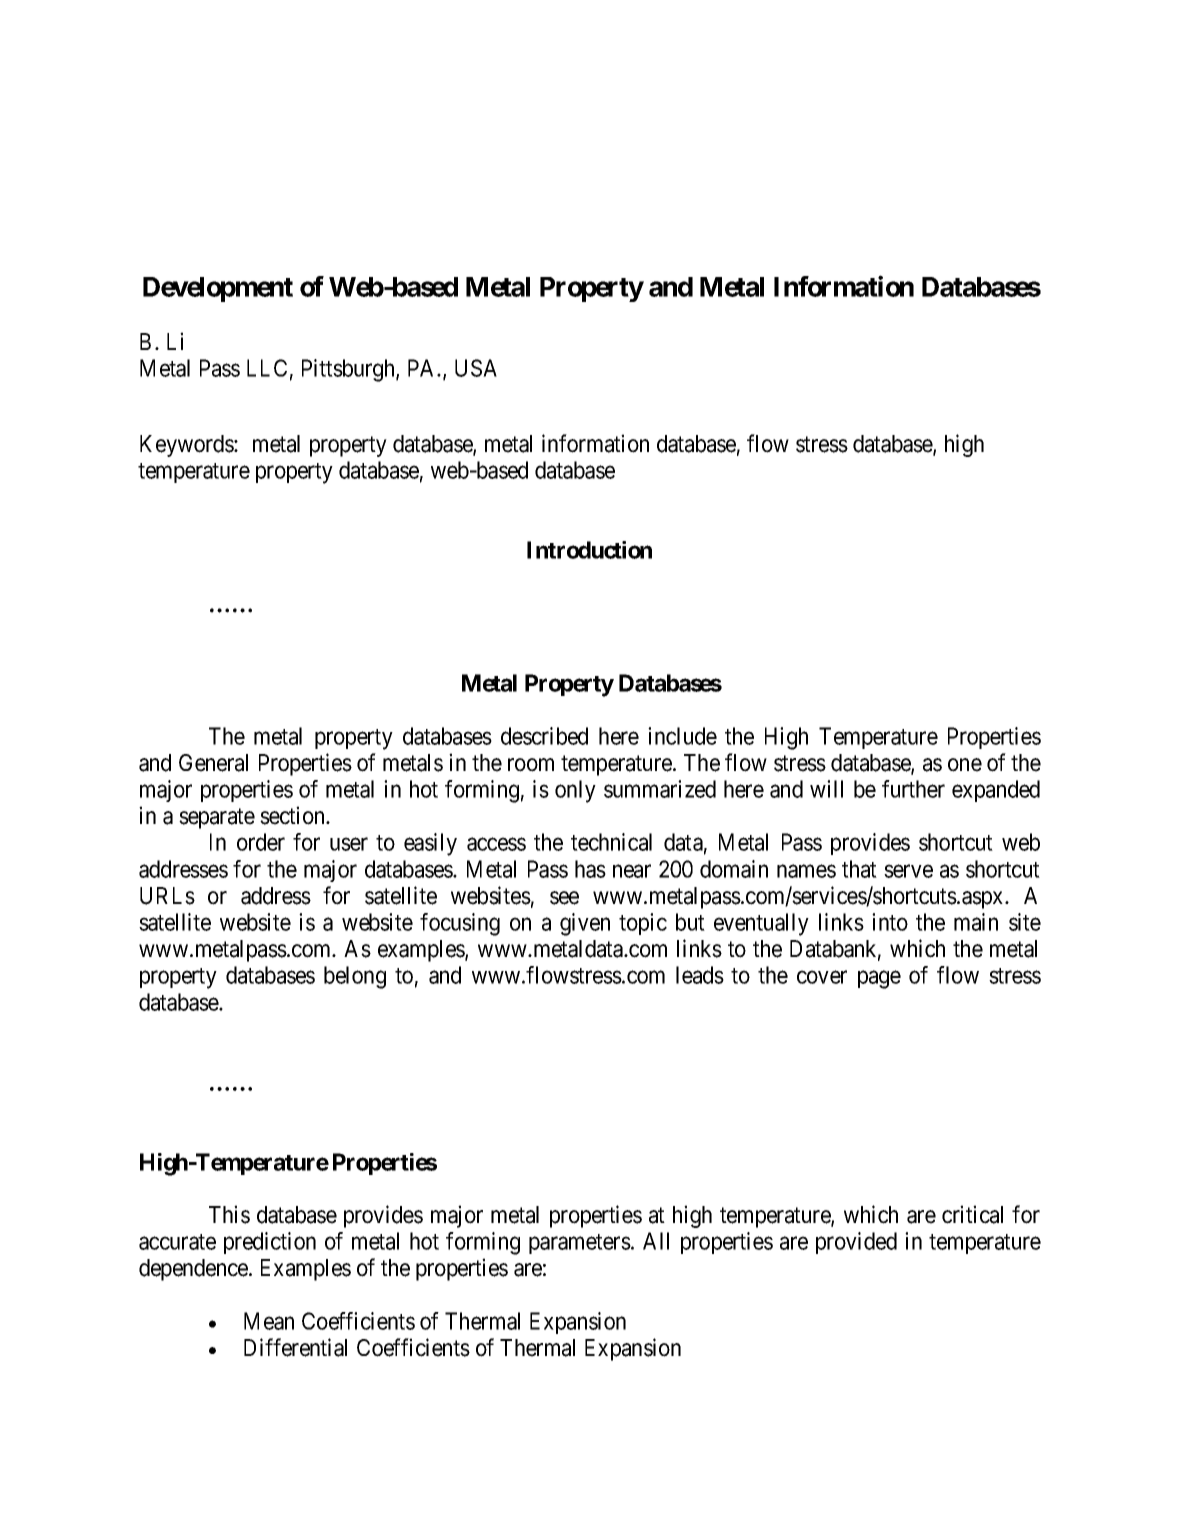  I want to click on USA, so click(476, 368).
